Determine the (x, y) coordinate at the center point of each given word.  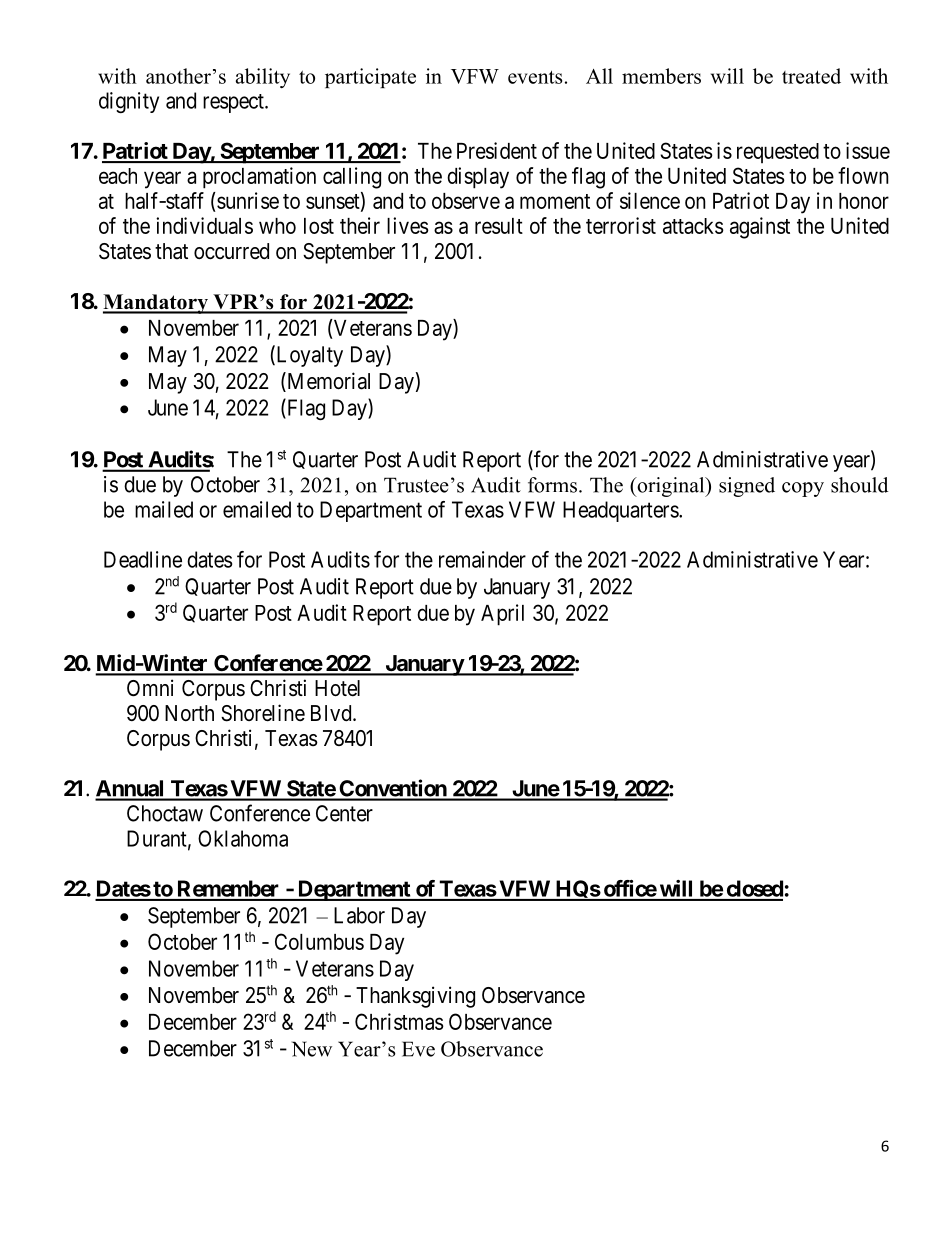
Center (344, 813)
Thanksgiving (415, 997)
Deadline (143, 559)
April (502, 615)
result (499, 226)
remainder (482, 559)
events (535, 77)
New (312, 1049)
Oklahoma (243, 838)
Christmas (399, 1021)
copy (803, 489)
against (760, 228)
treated (811, 76)
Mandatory (156, 304)
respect (234, 103)
